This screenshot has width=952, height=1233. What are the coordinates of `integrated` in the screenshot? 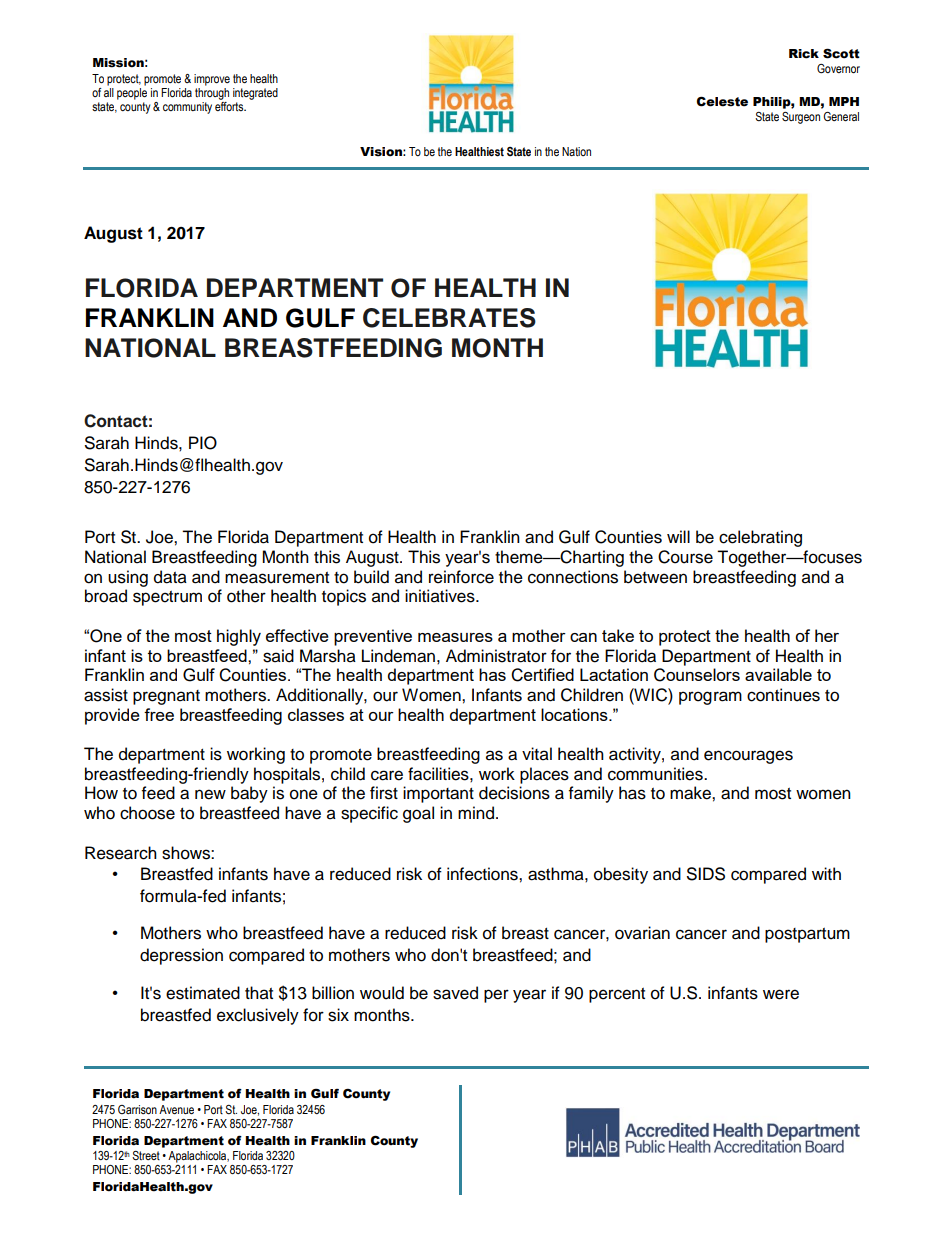 It's located at (255, 94).
